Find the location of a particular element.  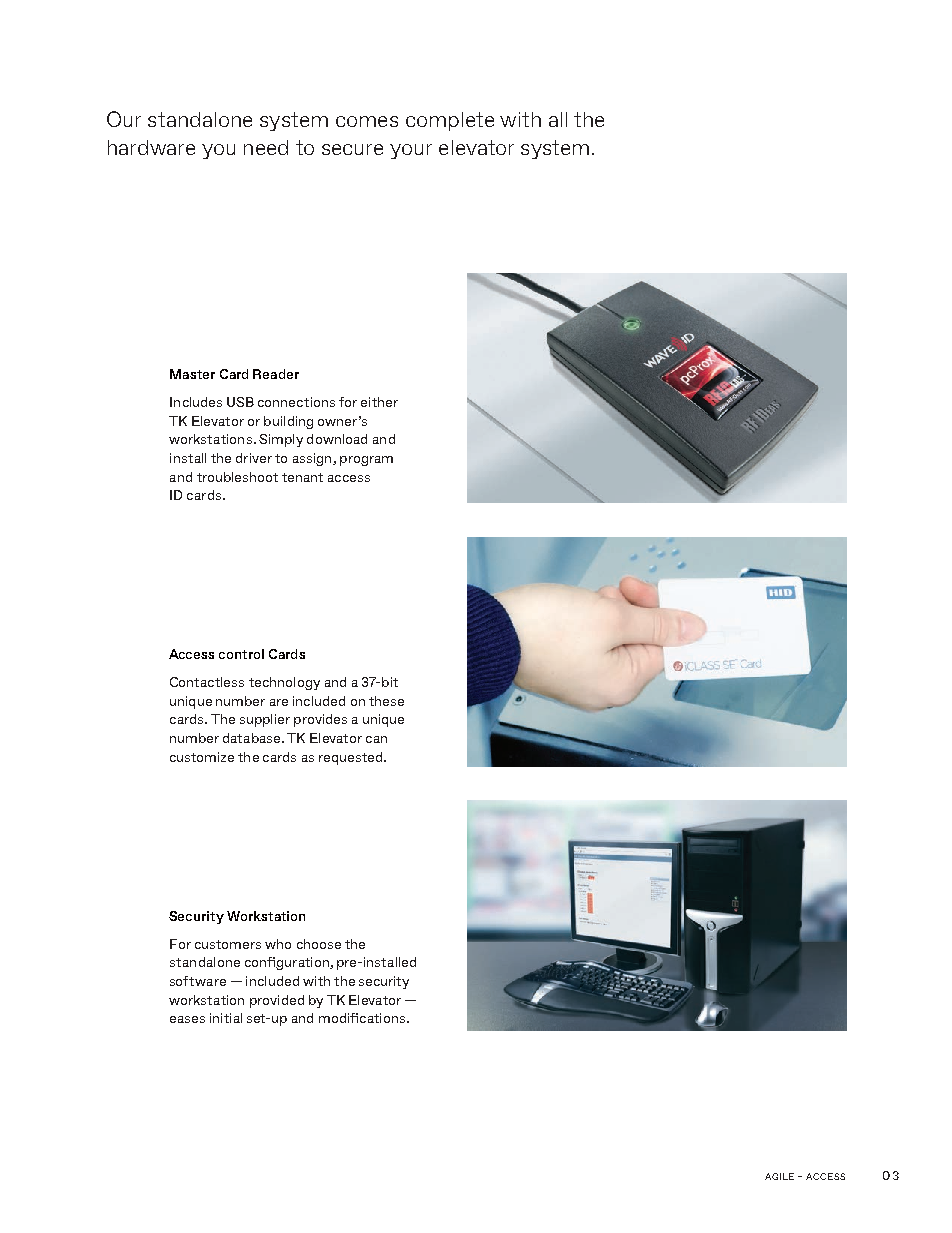

provided is located at coordinates (277, 1001).
